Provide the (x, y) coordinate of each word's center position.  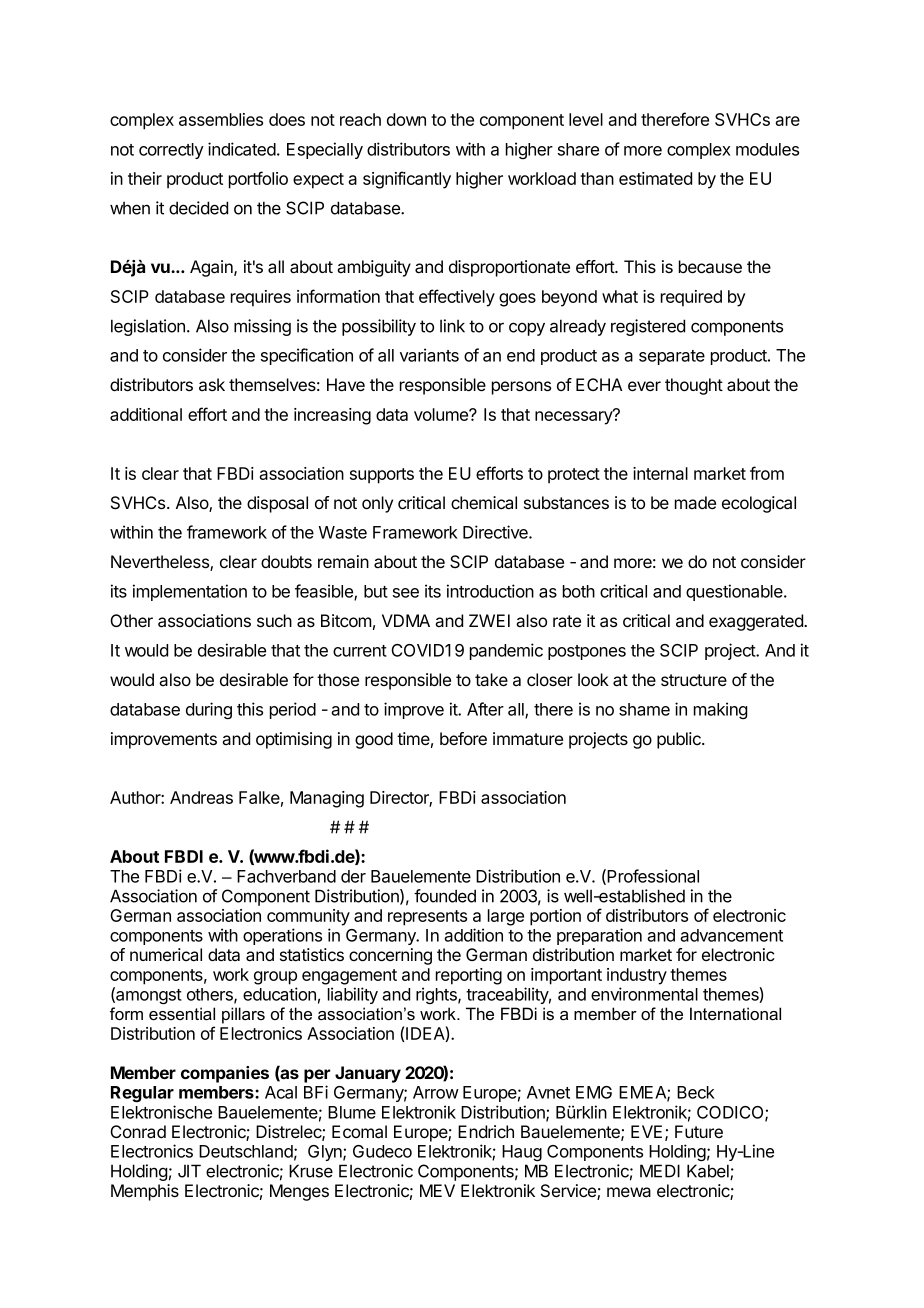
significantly (407, 180)
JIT (189, 1171)
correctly (171, 151)
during (209, 710)
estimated (655, 178)
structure (694, 680)
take (491, 679)
